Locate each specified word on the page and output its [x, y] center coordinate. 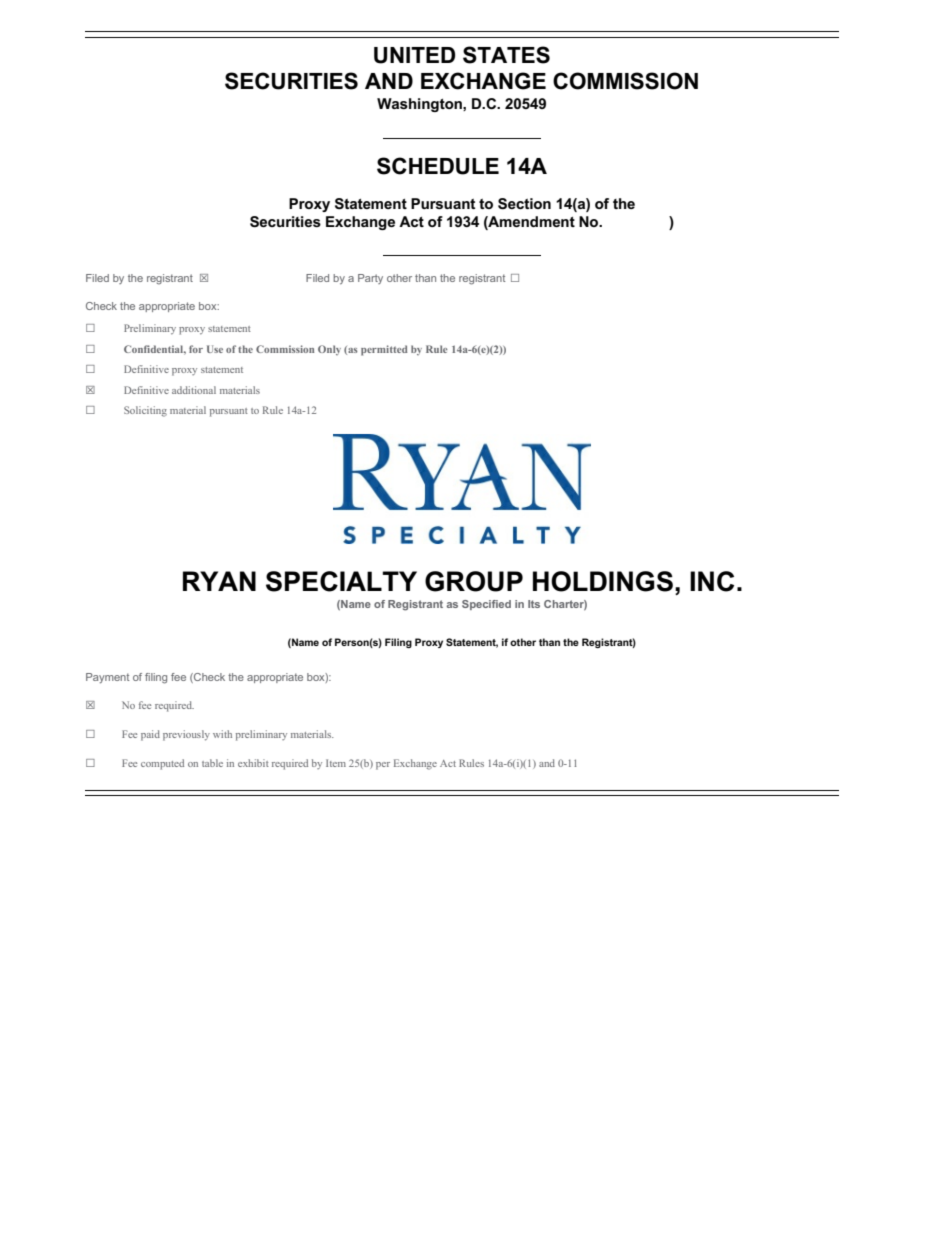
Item [336, 763]
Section [524, 204]
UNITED [414, 55]
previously [186, 735]
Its [534, 604]
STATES [506, 55]
